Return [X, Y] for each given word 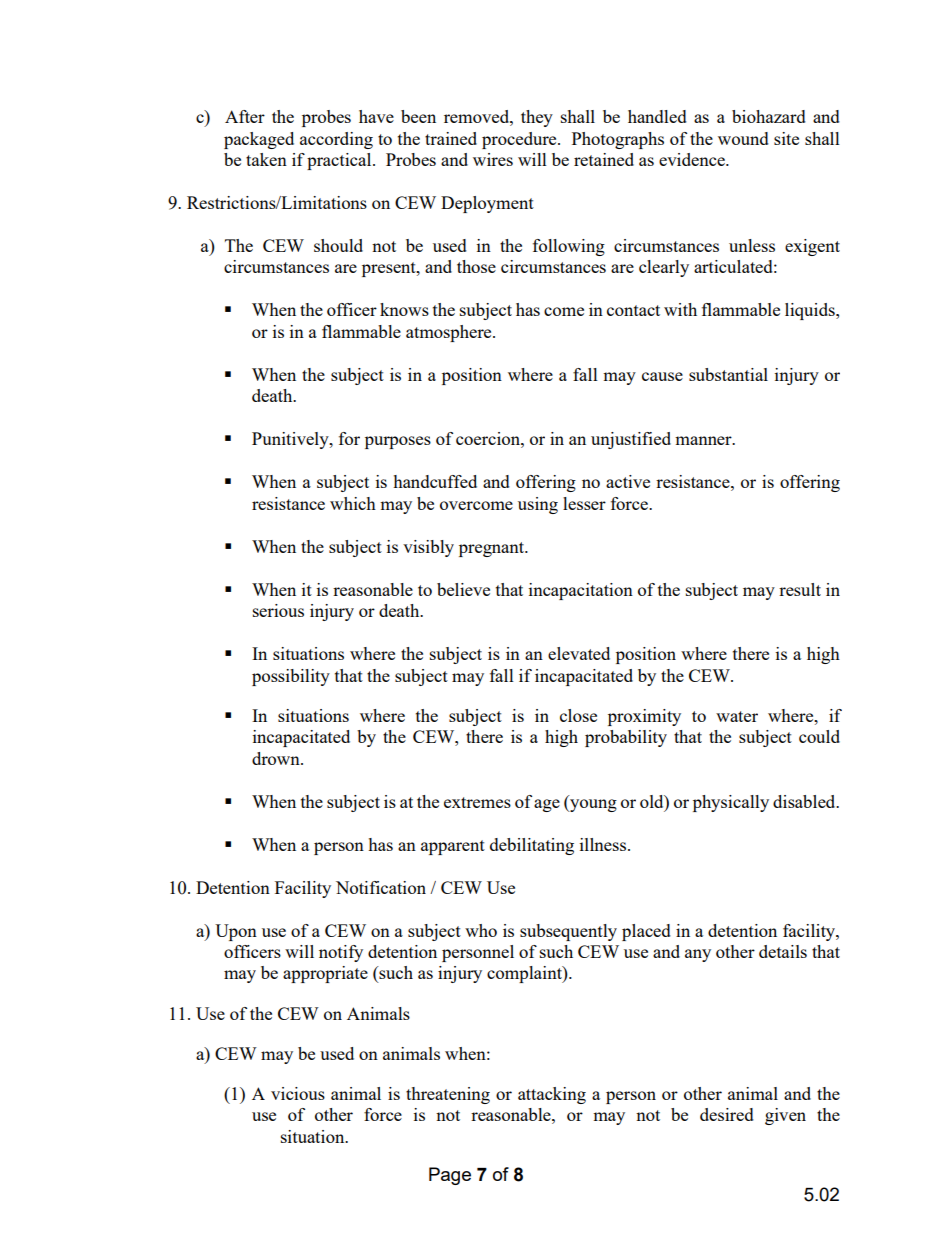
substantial [728, 374]
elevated [579, 653]
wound [743, 138]
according [336, 140]
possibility [291, 677]
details [783, 951]
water [737, 716]
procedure [520, 140]
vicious [298, 1093]
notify [341, 953]
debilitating [532, 846]
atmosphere [450, 333]
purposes [398, 442]
